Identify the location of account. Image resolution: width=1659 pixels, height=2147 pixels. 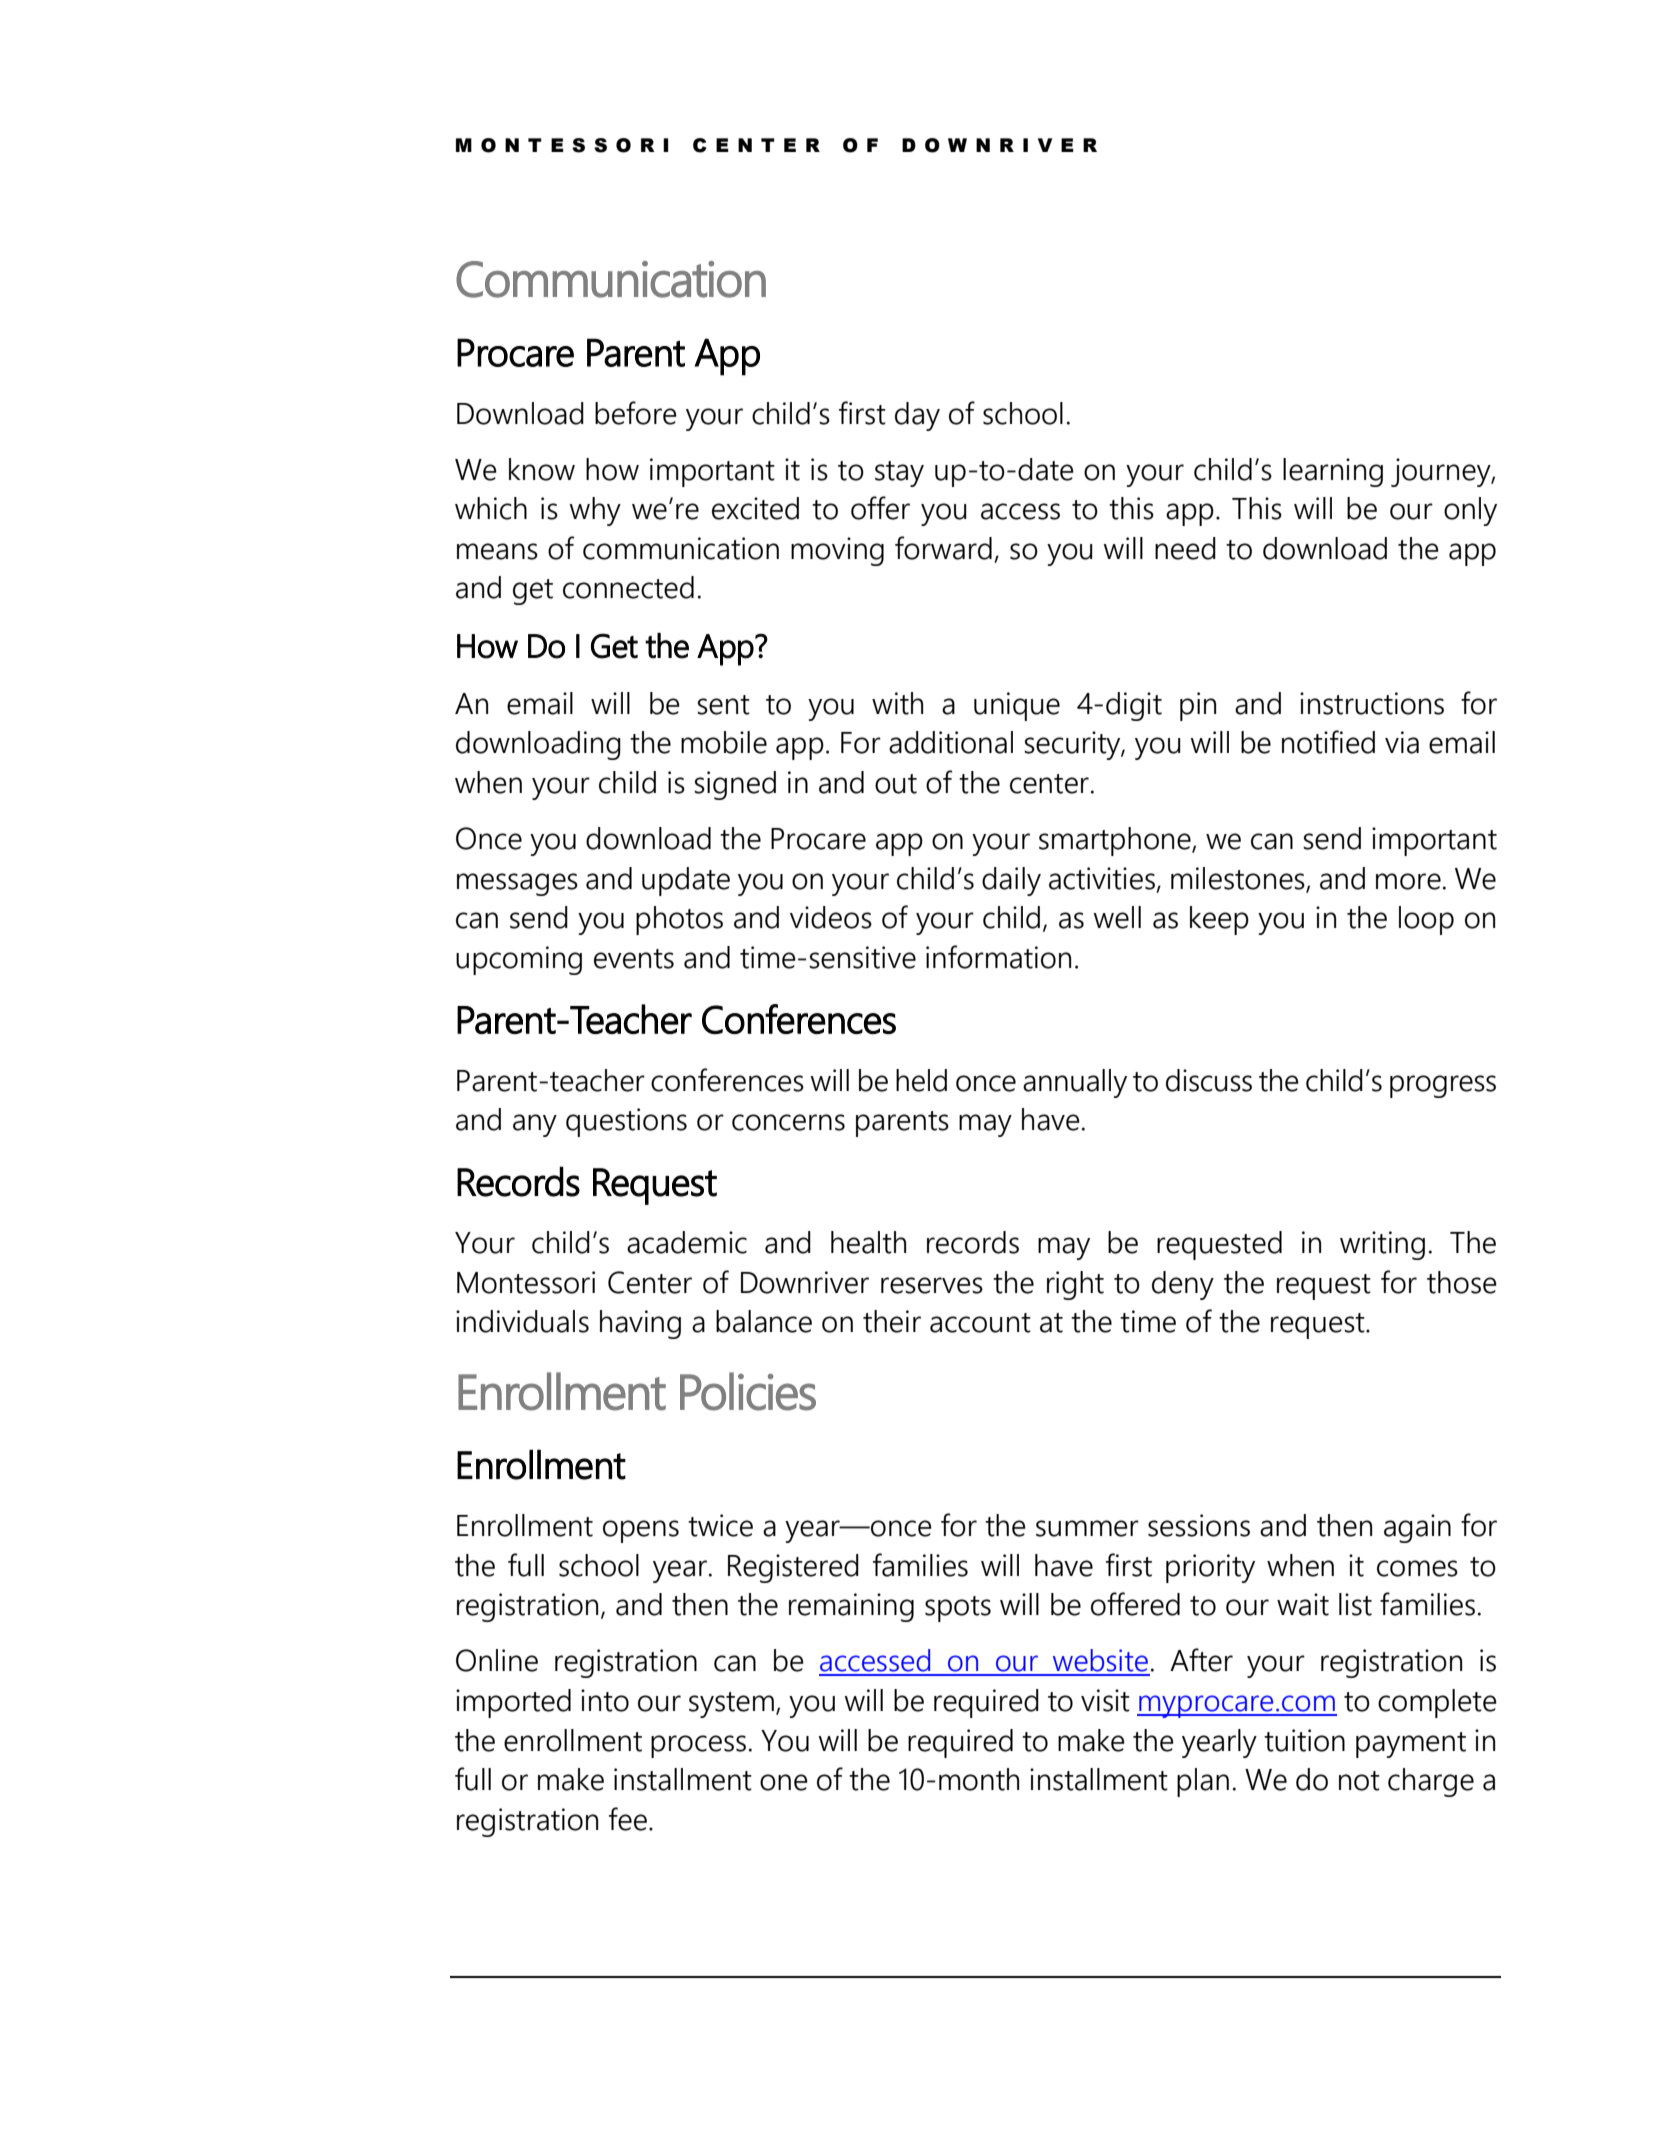
(980, 1323).
